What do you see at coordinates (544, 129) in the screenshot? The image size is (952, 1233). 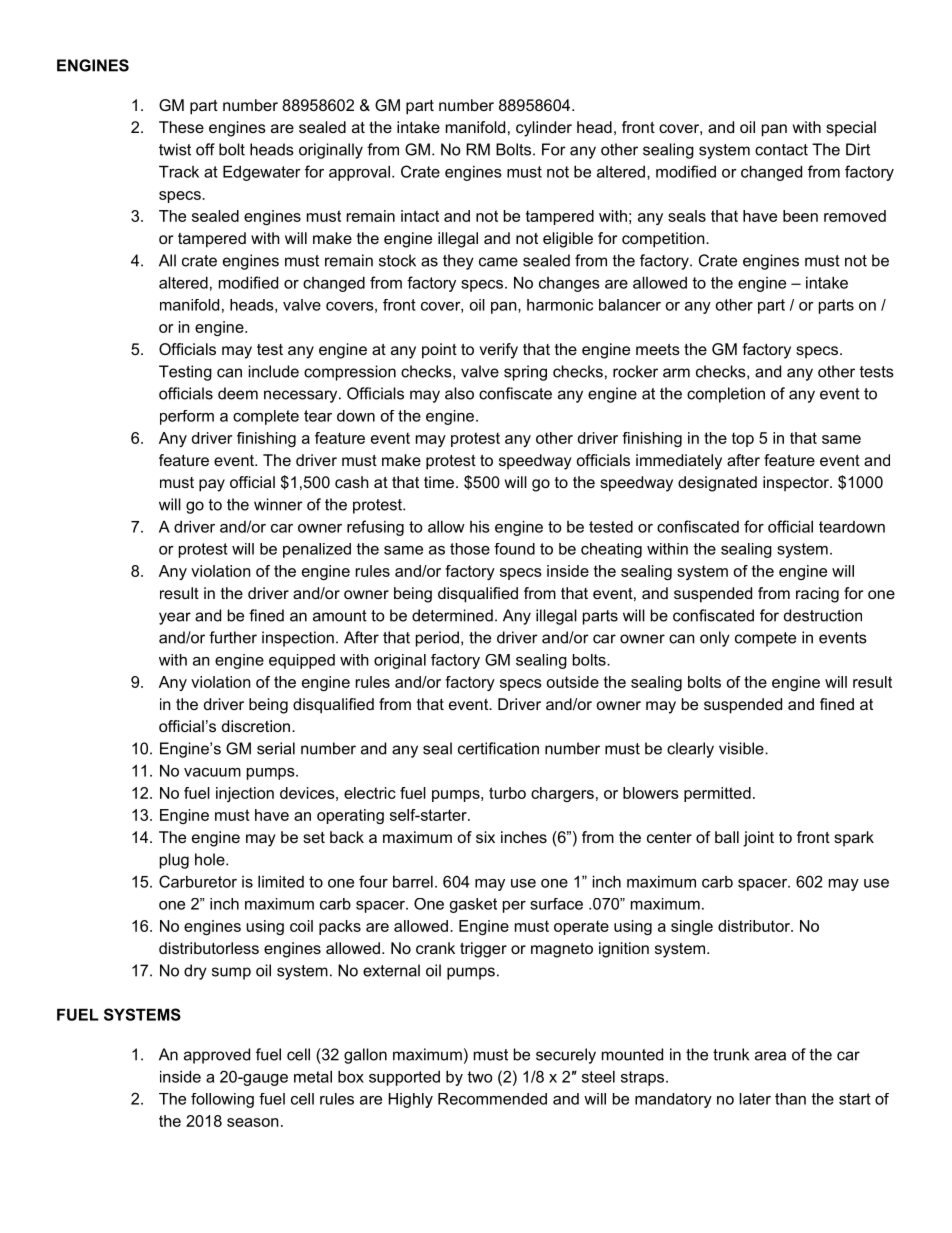 I see `cylinder` at bounding box center [544, 129].
